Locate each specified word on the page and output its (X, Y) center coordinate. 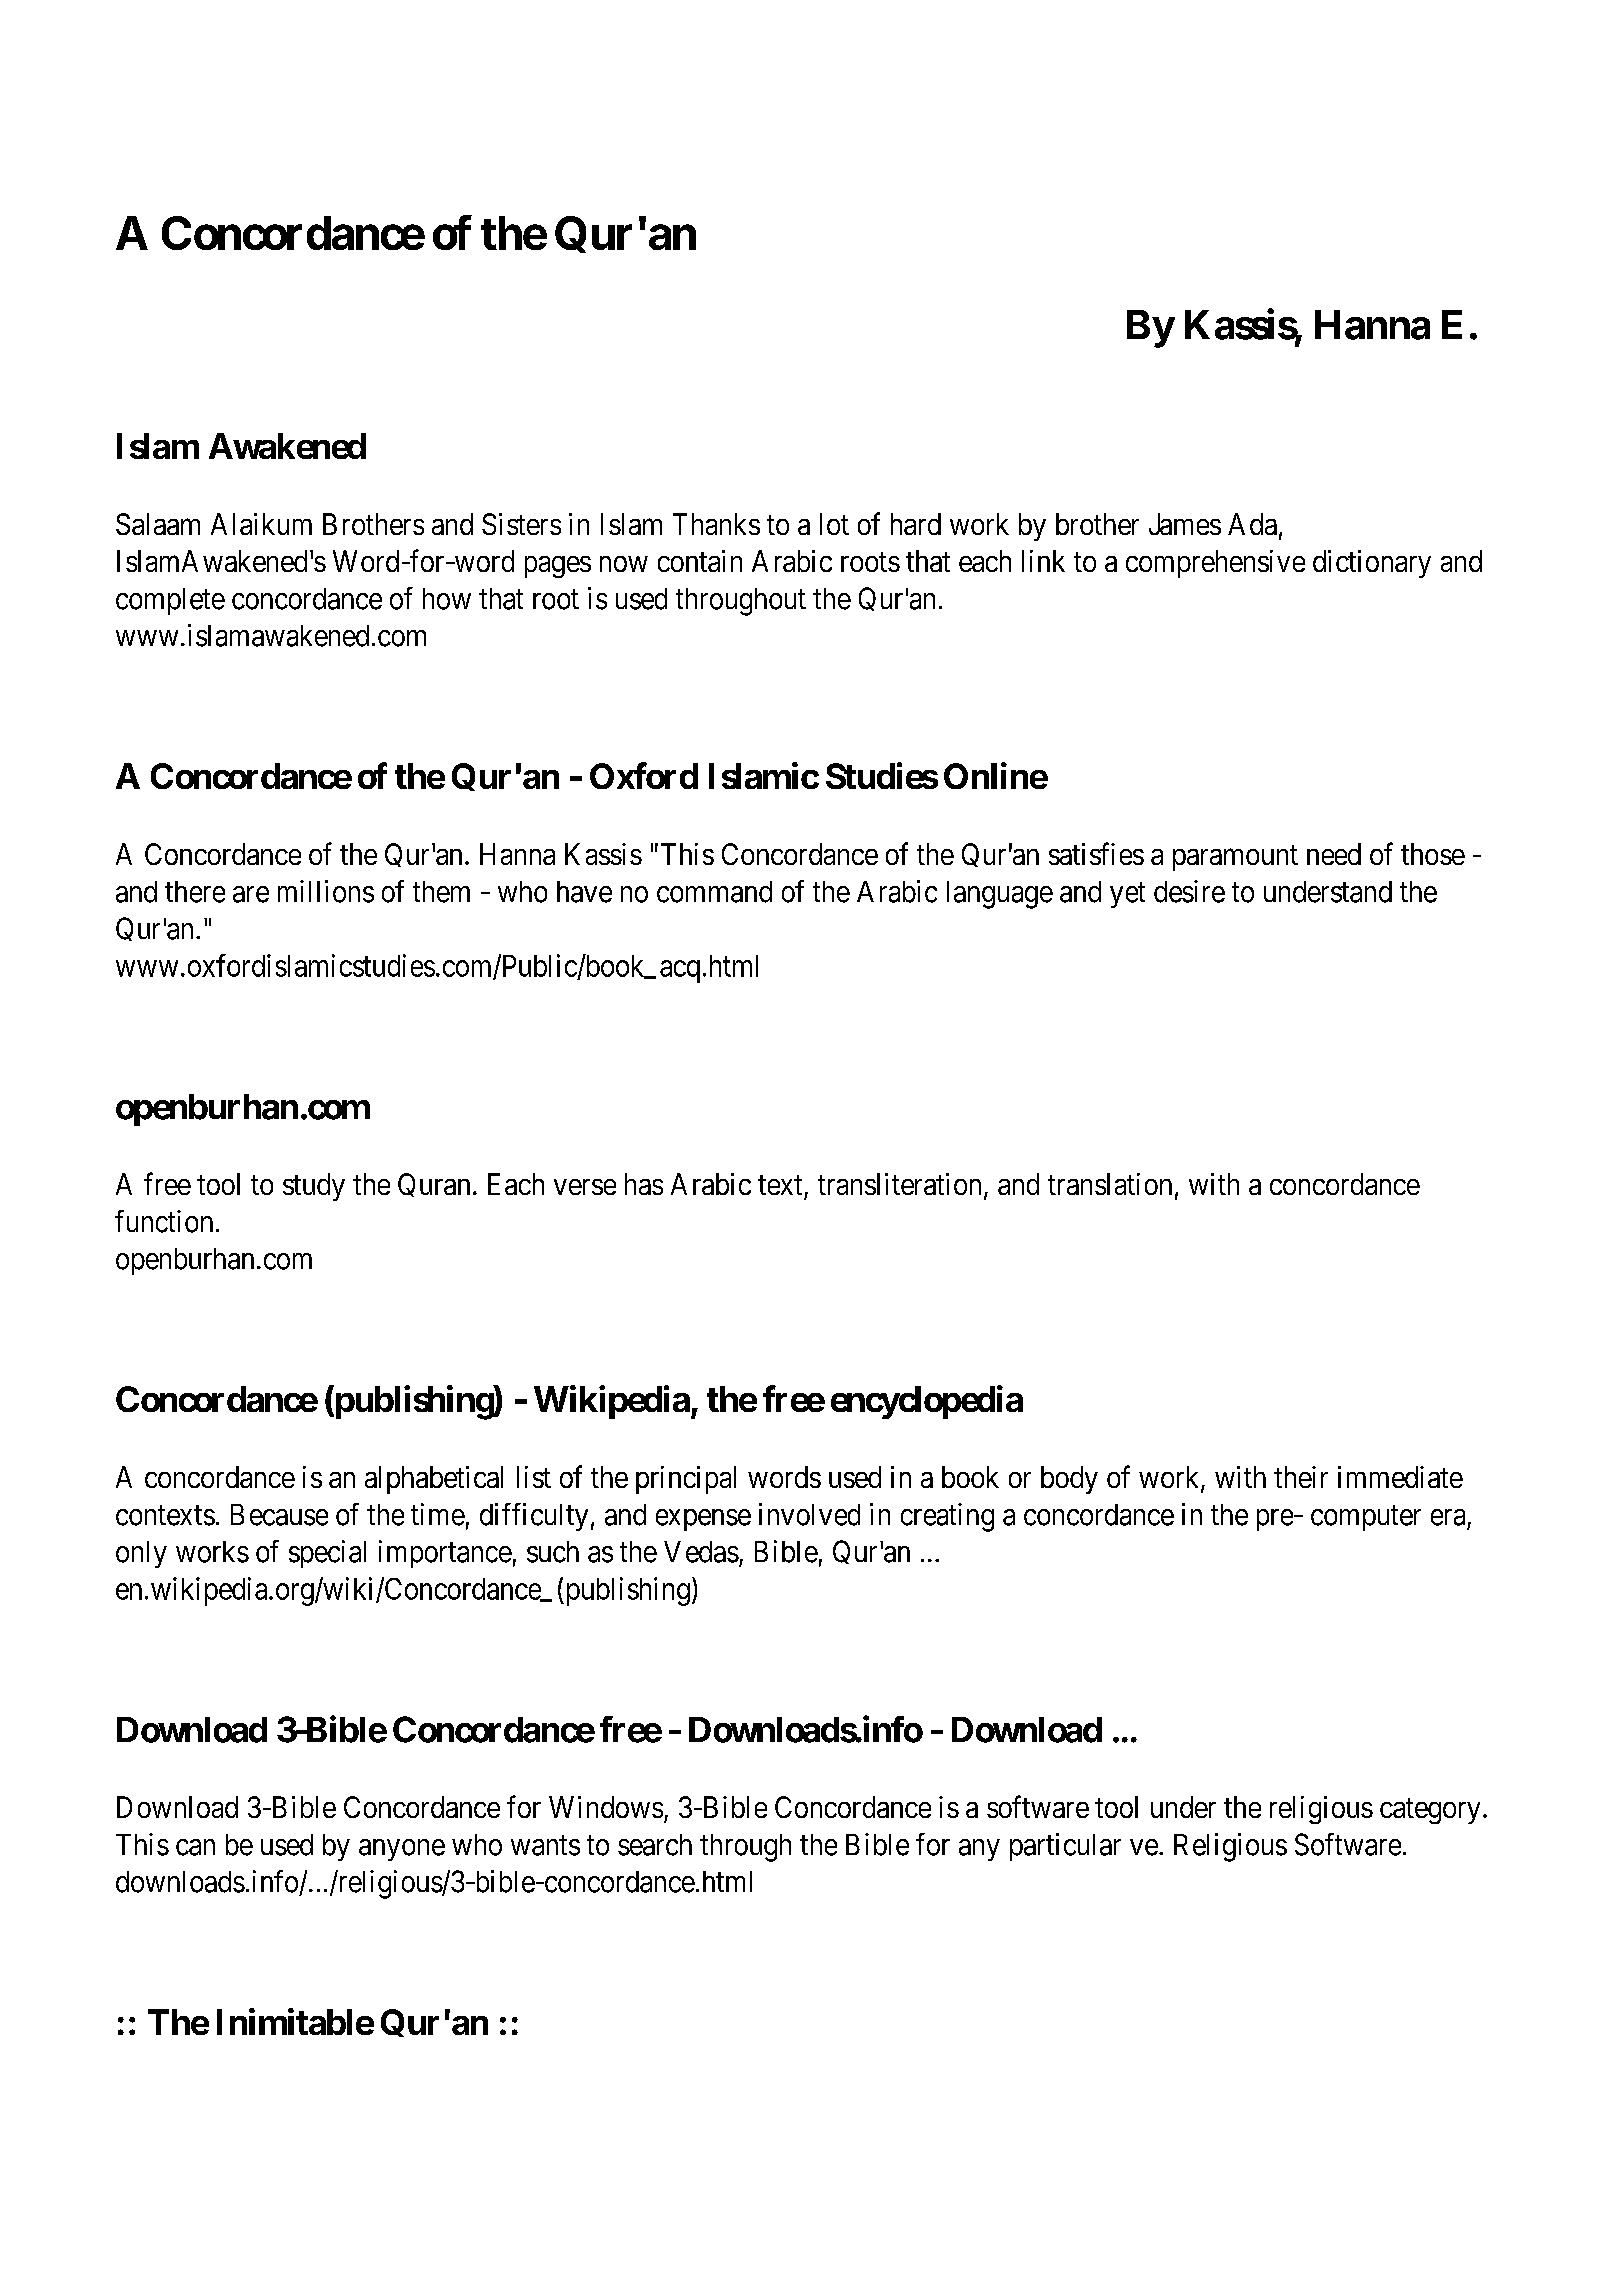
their (1301, 1477)
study (314, 1187)
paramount (1235, 858)
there (195, 892)
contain (700, 561)
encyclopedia (927, 1402)
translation (1110, 1184)
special (327, 1554)
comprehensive (1215, 564)
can (195, 1847)
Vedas (701, 1552)
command (714, 892)
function (164, 1221)
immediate (1400, 1477)
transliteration (899, 1184)
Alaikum (261, 524)
